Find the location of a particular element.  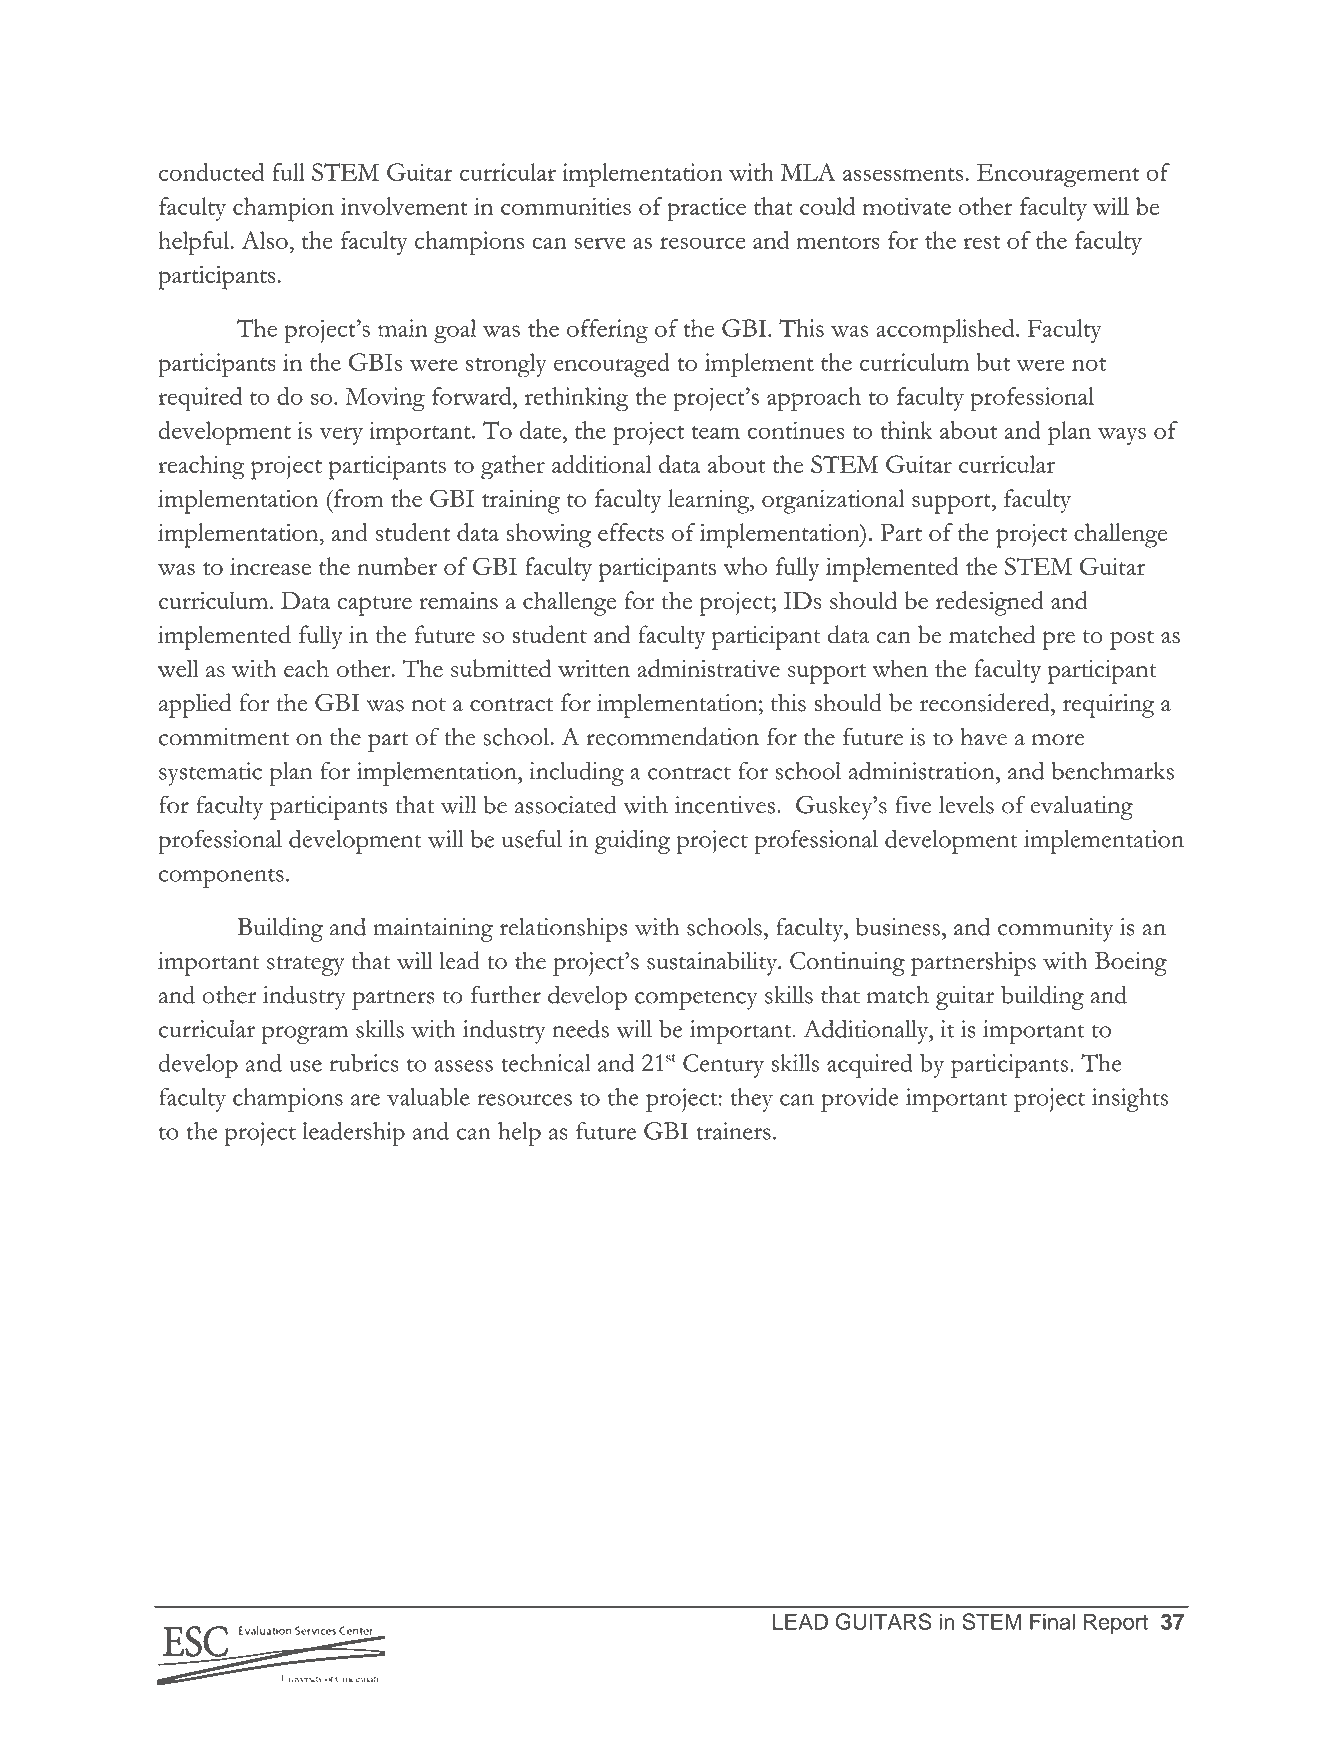

community is located at coordinates (1055, 930).
